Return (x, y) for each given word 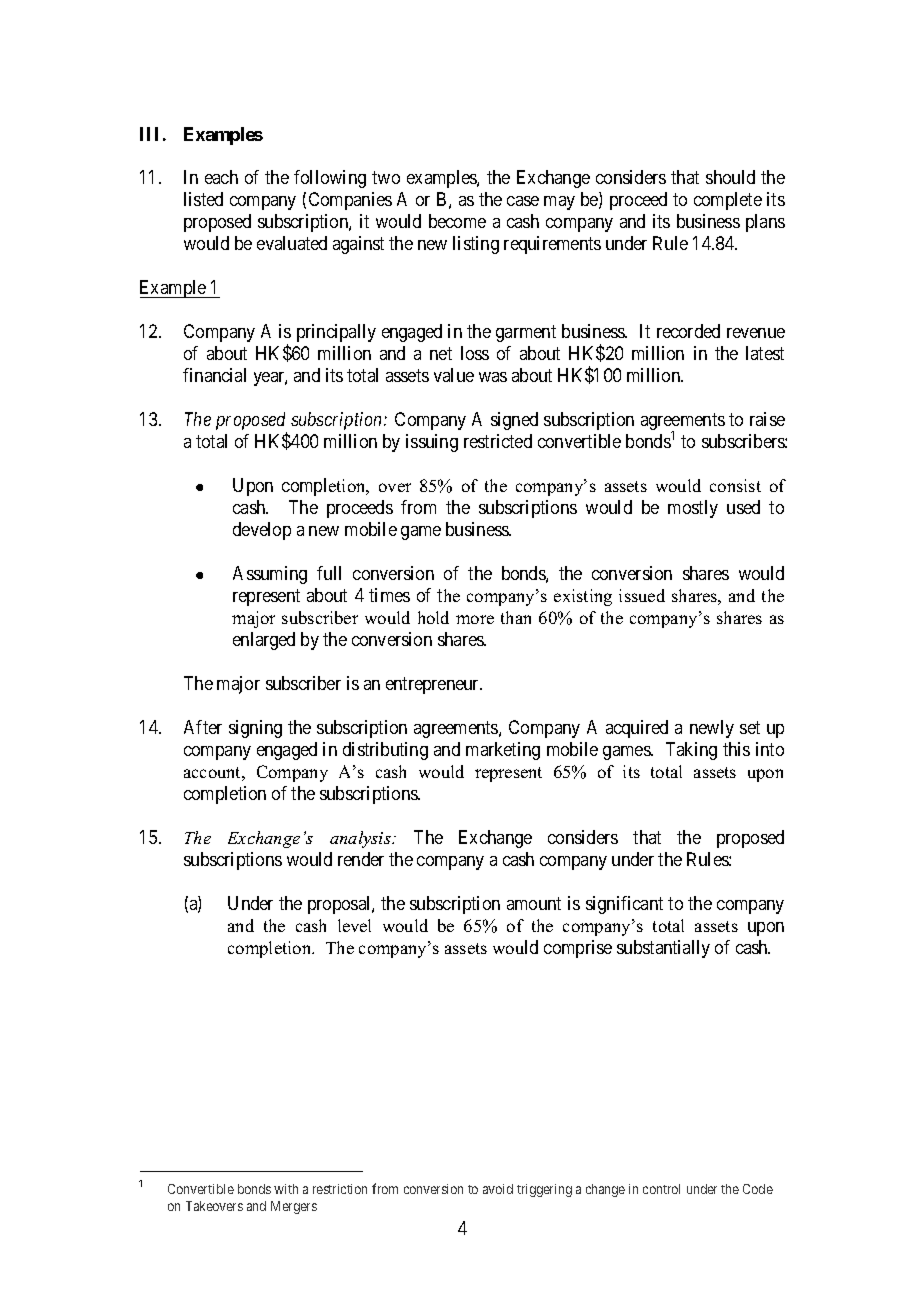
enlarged (264, 641)
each (221, 177)
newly (712, 729)
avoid (498, 1189)
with (286, 1189)
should (730, 177)
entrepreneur (434, 685)
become (457, 221)
